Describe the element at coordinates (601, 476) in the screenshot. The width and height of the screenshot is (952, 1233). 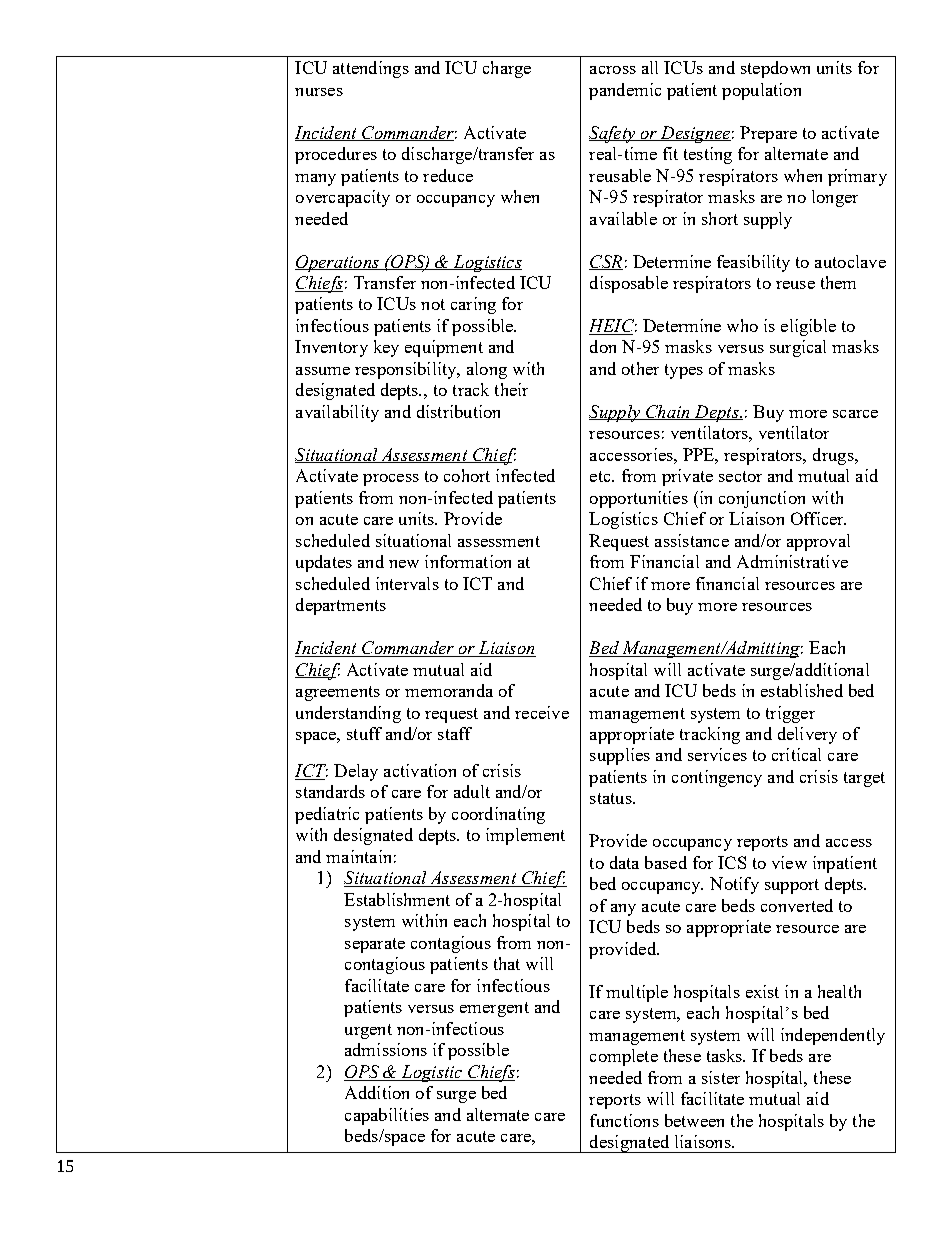
I see `etc` at that location.
